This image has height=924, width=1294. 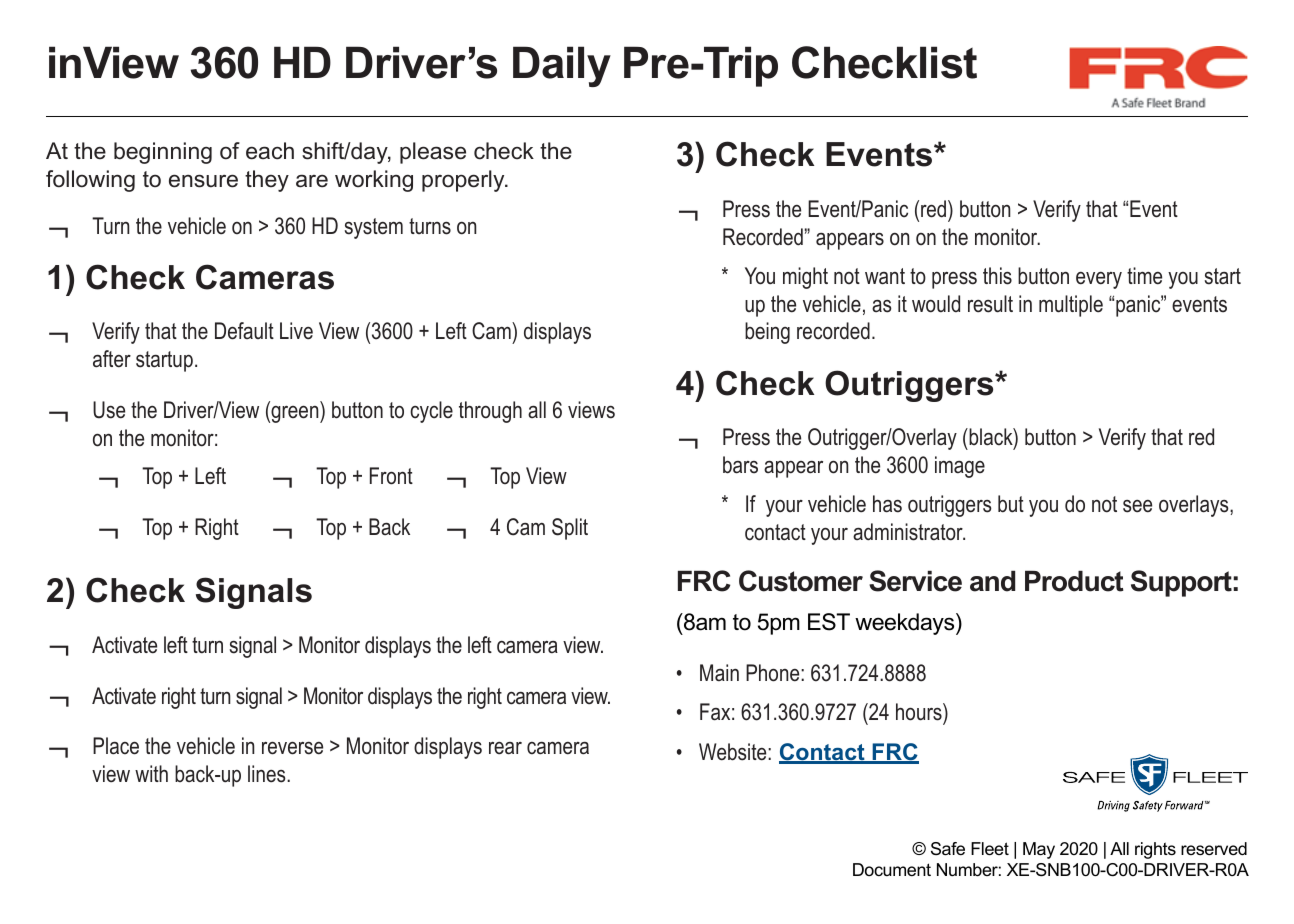 I want to click on Document, so click(x=892, y=869).
